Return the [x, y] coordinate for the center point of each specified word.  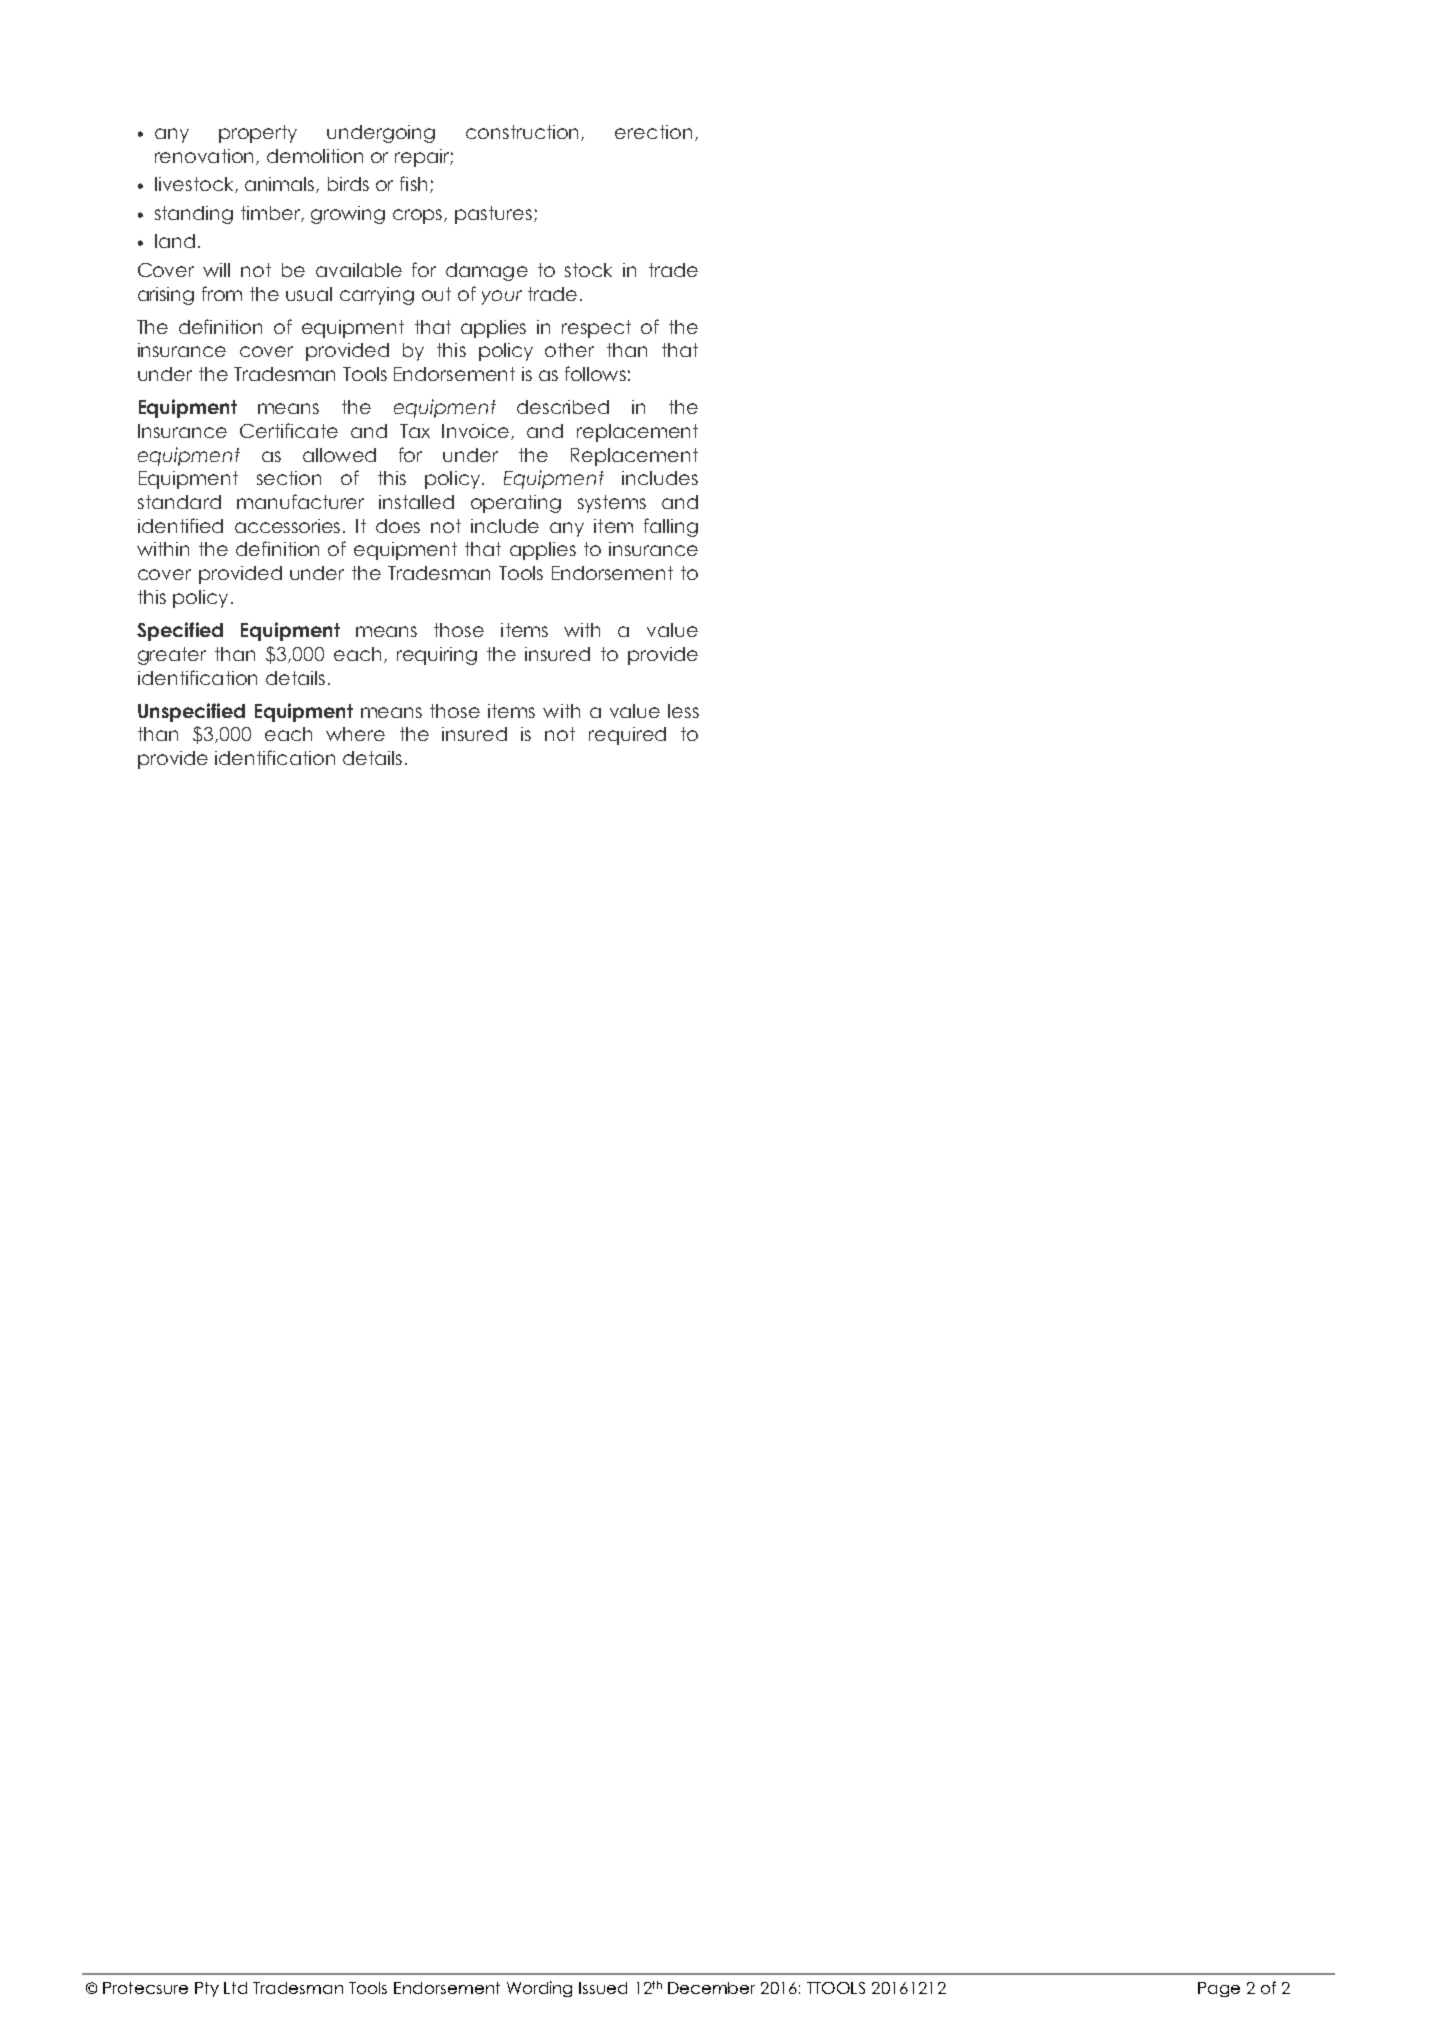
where [355, 734]
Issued [603, 1988]
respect [596, 329]
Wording [539, 1989]
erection [653, 132]
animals [281, 185]
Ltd [235, 1988]
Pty [207, 1989]
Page [1219, 1989]
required [627, 736]
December [711, 1988]
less [683, 711]
